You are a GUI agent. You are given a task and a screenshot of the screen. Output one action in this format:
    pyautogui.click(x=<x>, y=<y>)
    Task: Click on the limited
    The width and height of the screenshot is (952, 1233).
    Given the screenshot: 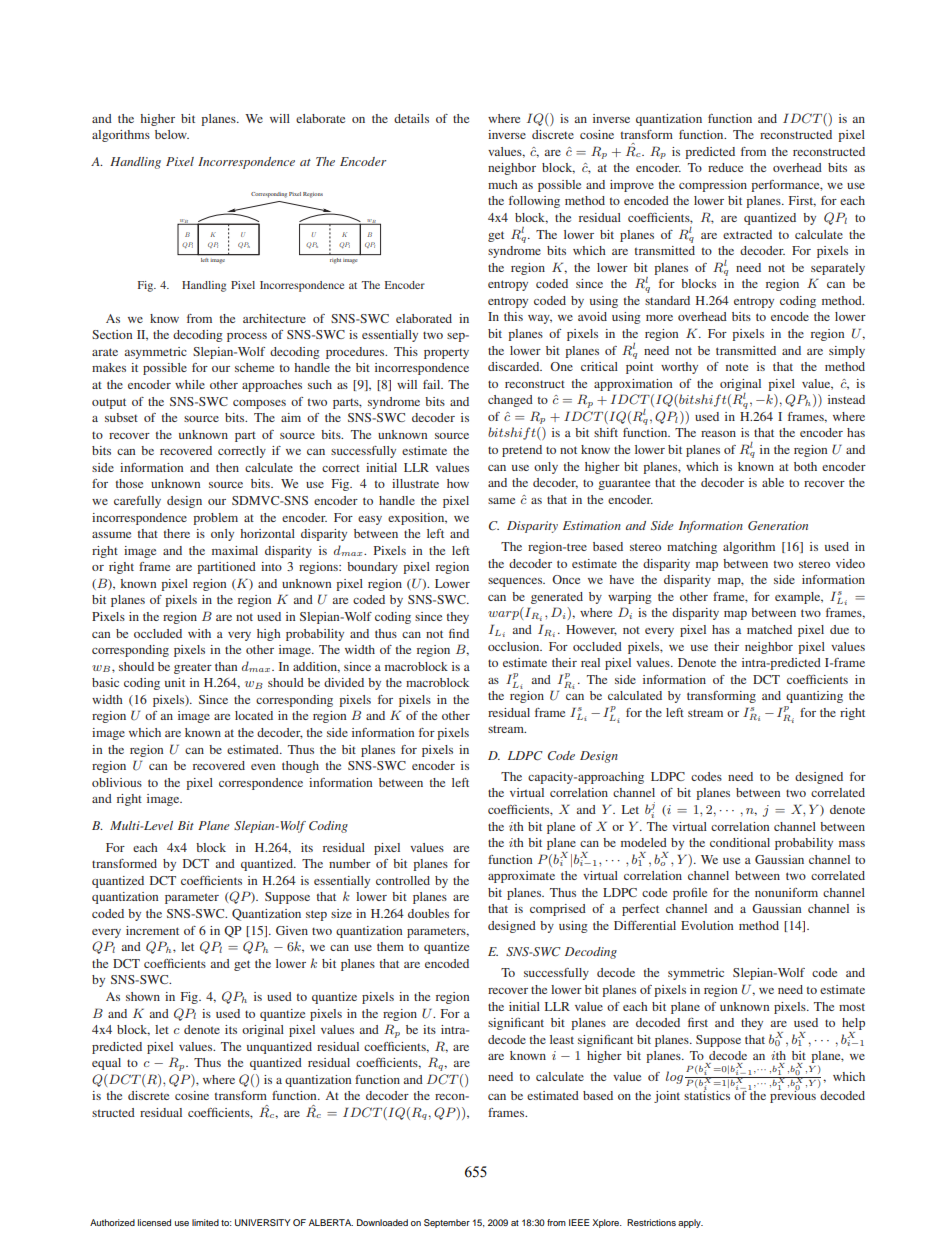 What is the action you would take?
    pyautogui.click(x=205, y=1222)
